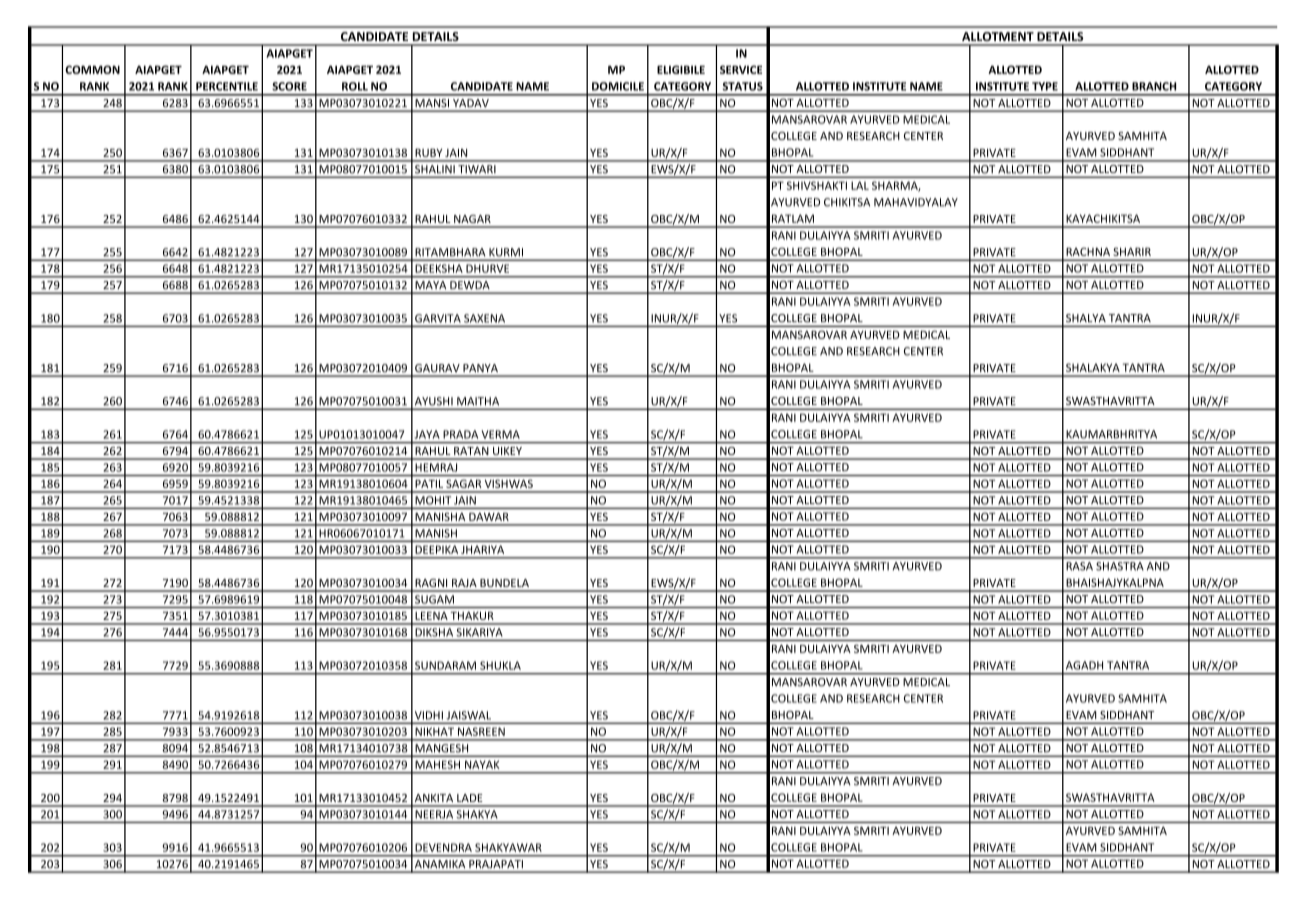 The height and width of the image is (924, 1308). Describe the element at coordinates (484, 318) in the image. I see `SAXENA` at that location.
